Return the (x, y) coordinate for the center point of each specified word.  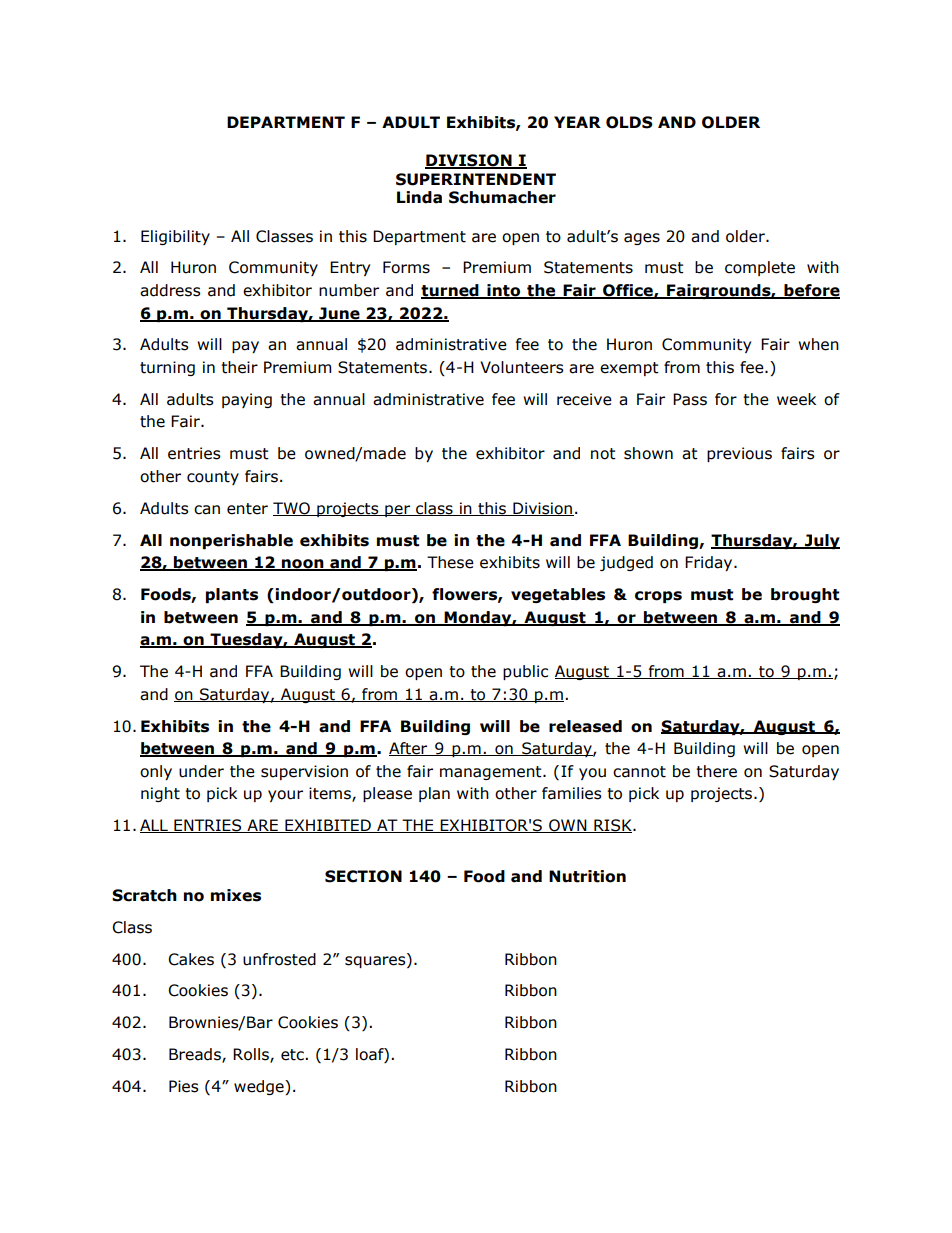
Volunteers (522, 367)
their (239, 367)
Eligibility (175, 237)
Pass (690, 399)
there (716, 771)
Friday (710, 563)
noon (303, 565)
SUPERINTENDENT (476, 179)
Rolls (252, 1055)
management (492, 773)
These (450, 562)
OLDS (629, 122)
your (285, 796)
